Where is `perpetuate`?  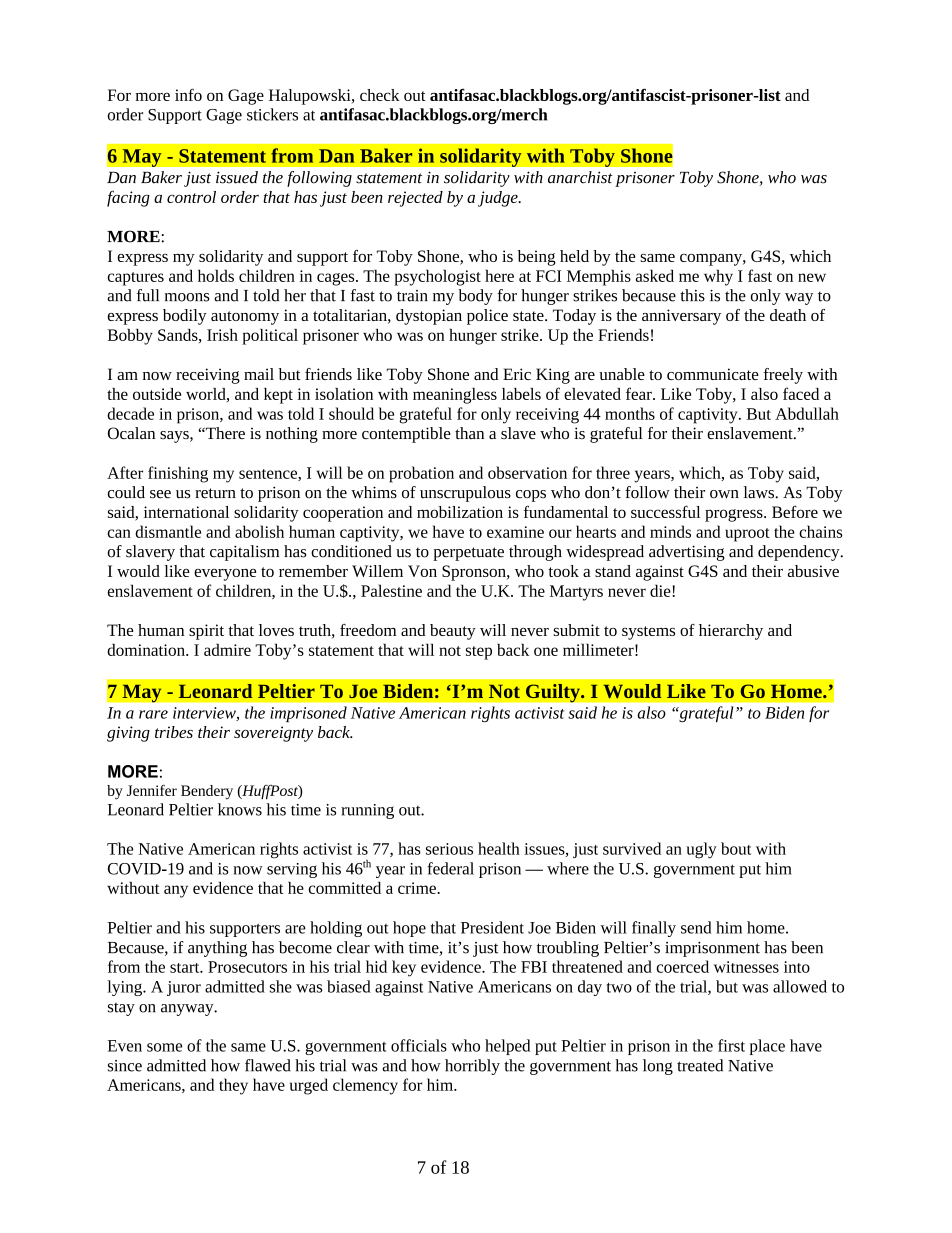
perpetuate is located at coordinates (468, 554).
